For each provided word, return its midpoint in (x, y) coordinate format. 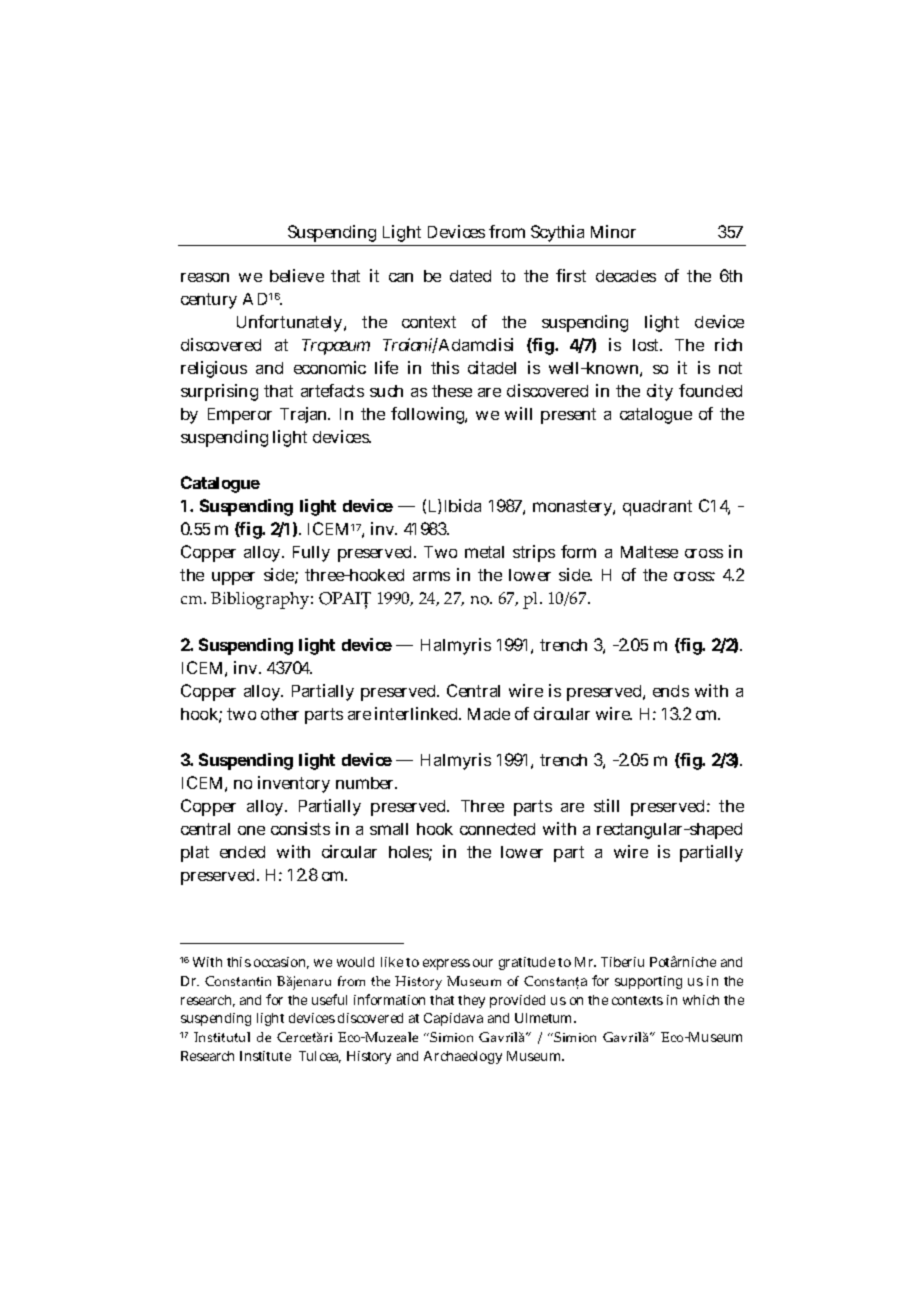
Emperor (240, 416)
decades (626, 276)
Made (489, 714)
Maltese (649, 552)
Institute (265, 1056)
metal (484, 552)
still (606, 805)
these (452, 391)
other (280, 714)
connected (497, 829)
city (660, 392)
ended (242, 852)
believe (297, 275)
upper (233, 578)
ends (671, 691)
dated (470, 276)
